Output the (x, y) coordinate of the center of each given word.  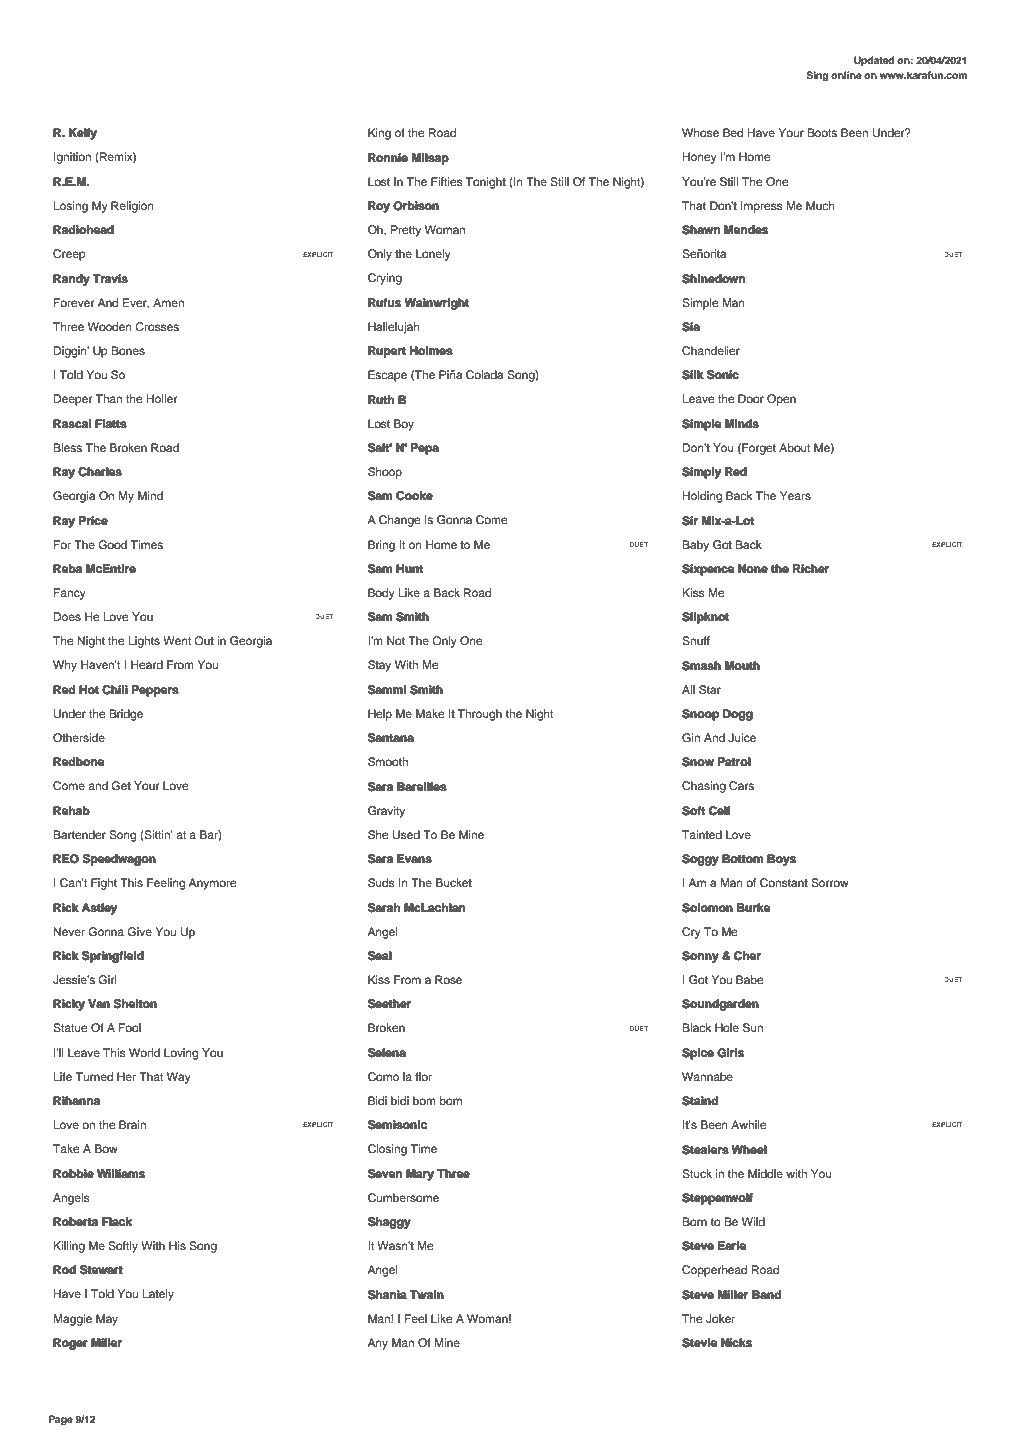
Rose (448, 979)
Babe (750, 979)
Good (112, 545)
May (107, 1320)
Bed (733, 132)
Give (139, 932)
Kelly (83, 134)
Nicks (736, 1342)
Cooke (414, 496)
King (379, 134)
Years (795, 495)
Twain (427, 1294)
